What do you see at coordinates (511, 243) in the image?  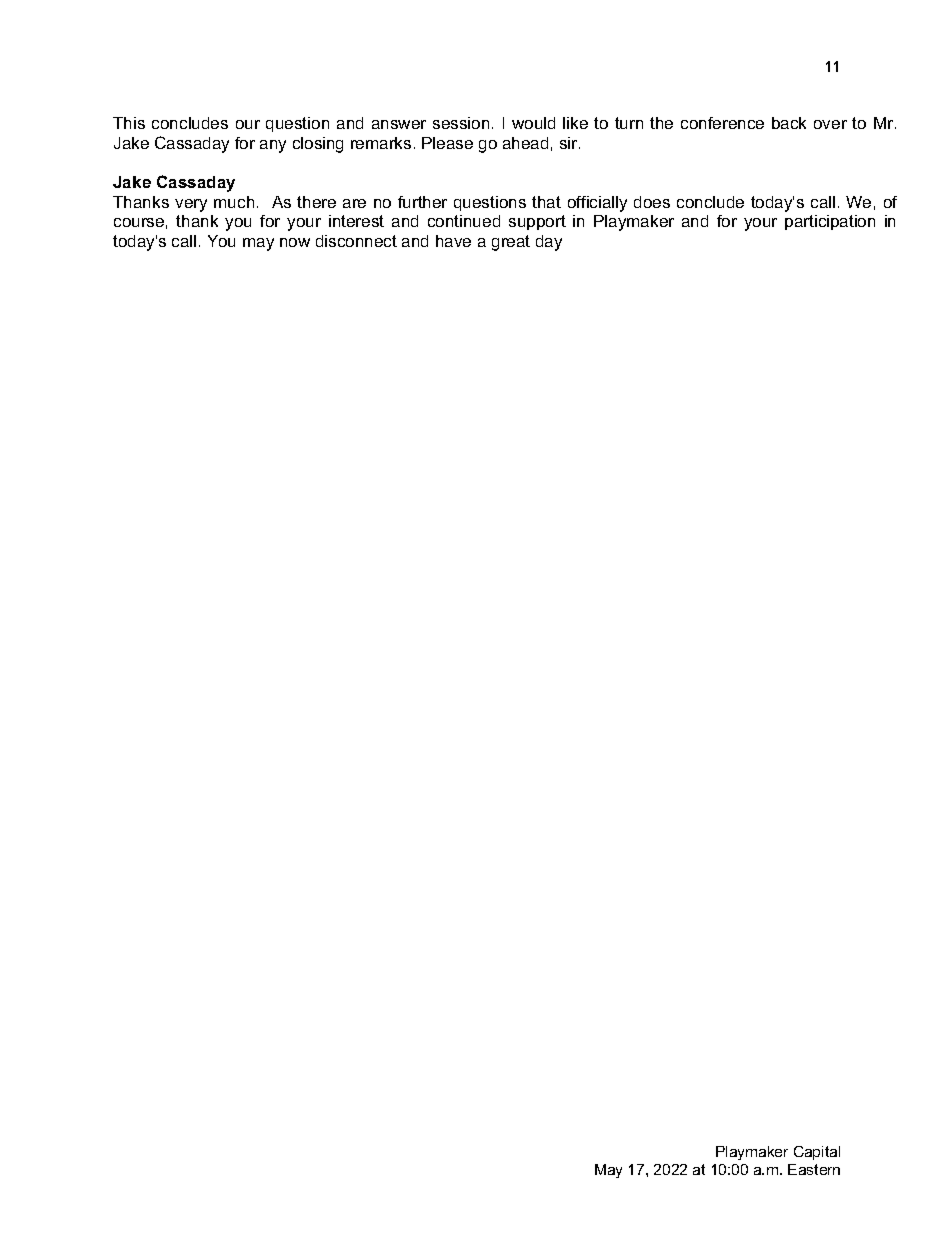 I see `great` at bounding box center [511, 243].
